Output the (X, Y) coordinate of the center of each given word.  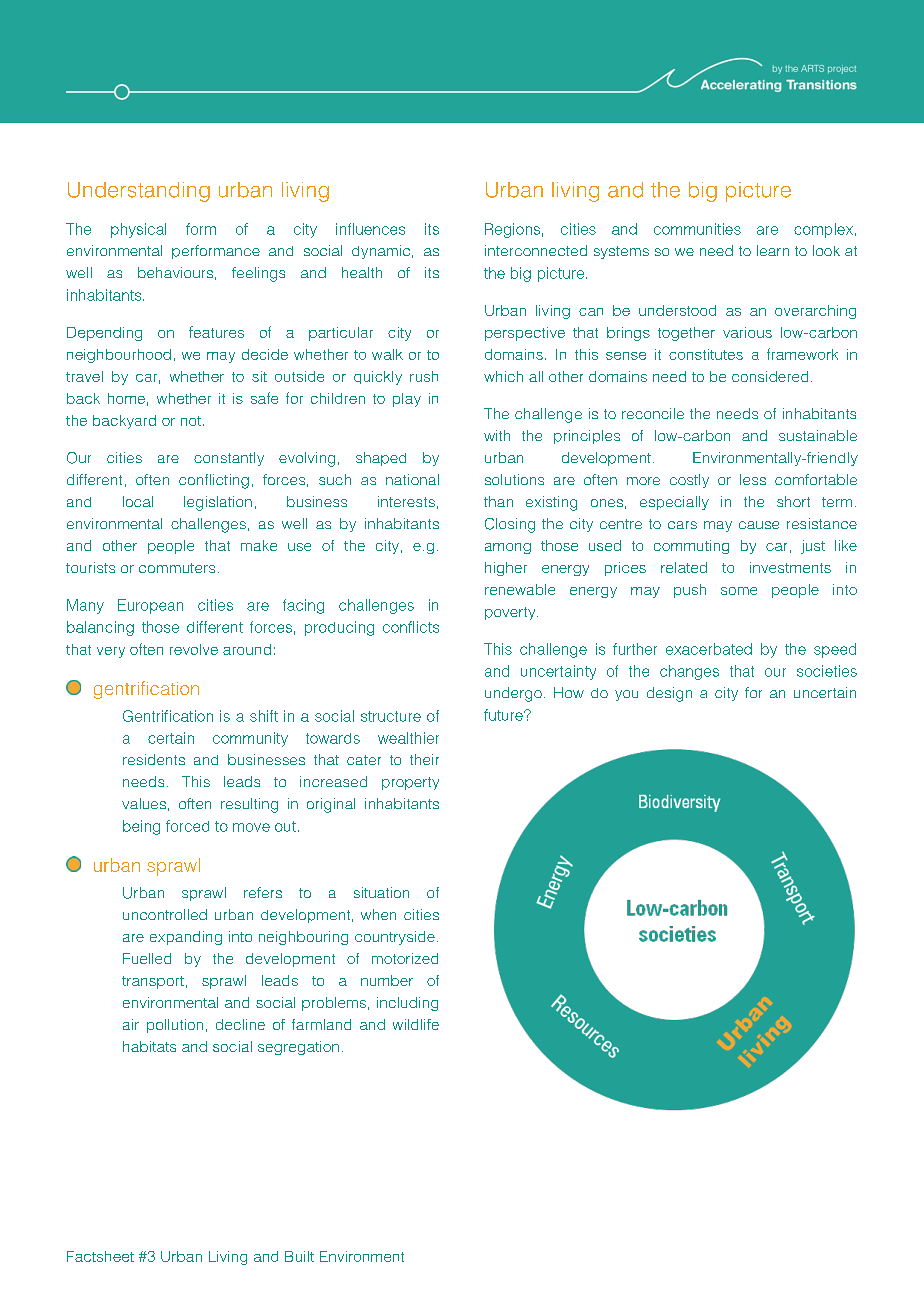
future (504, 715)
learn (773, 250)
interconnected (536, 250)
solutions (514, 479)
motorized (405, 958)
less (753, 479)
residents (154, 759)
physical (138, 230)
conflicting (214, 481)
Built (299, 1256)
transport (153, 982)
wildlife (416, 1024)
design (669, 694)
